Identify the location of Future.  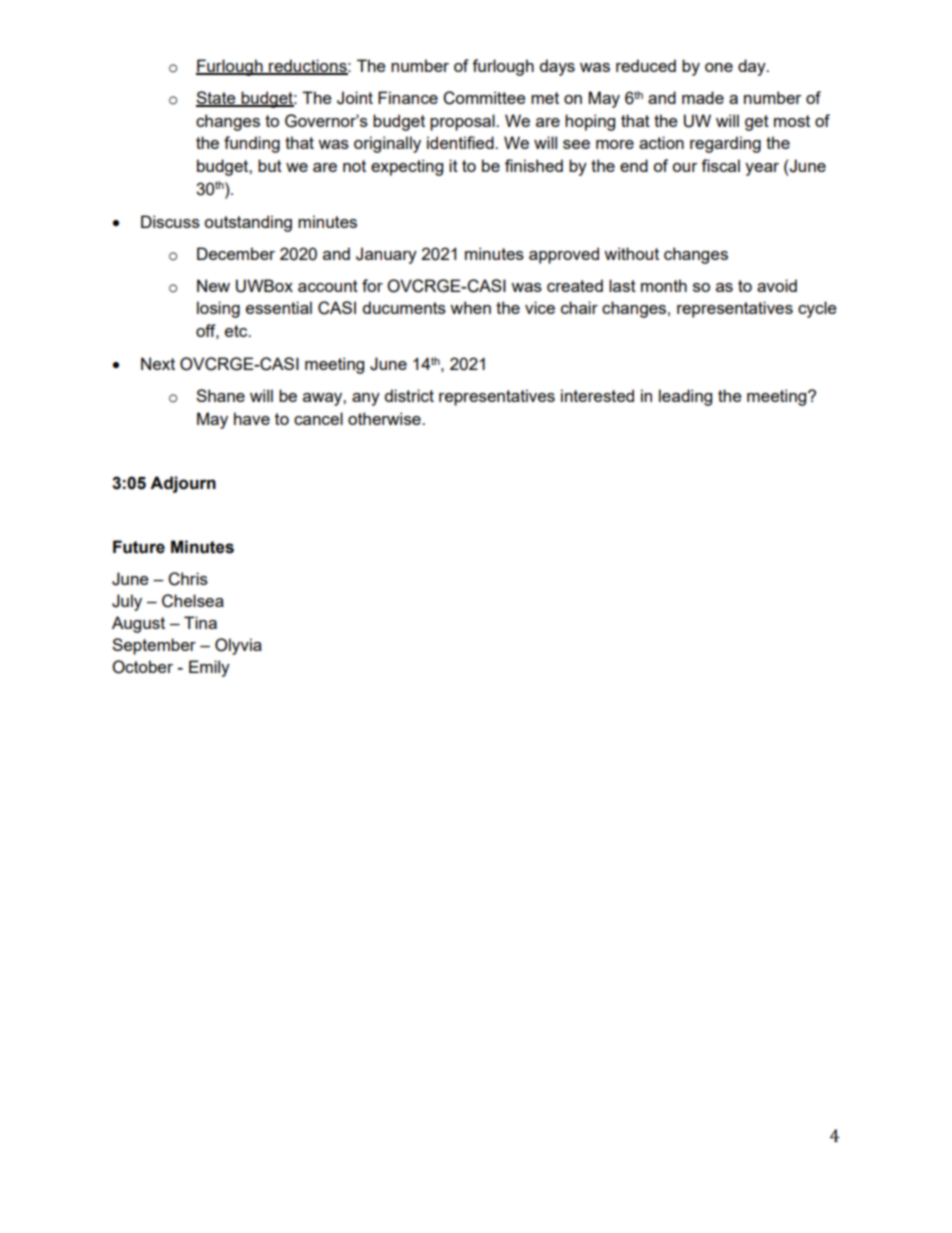
(139, 547).
